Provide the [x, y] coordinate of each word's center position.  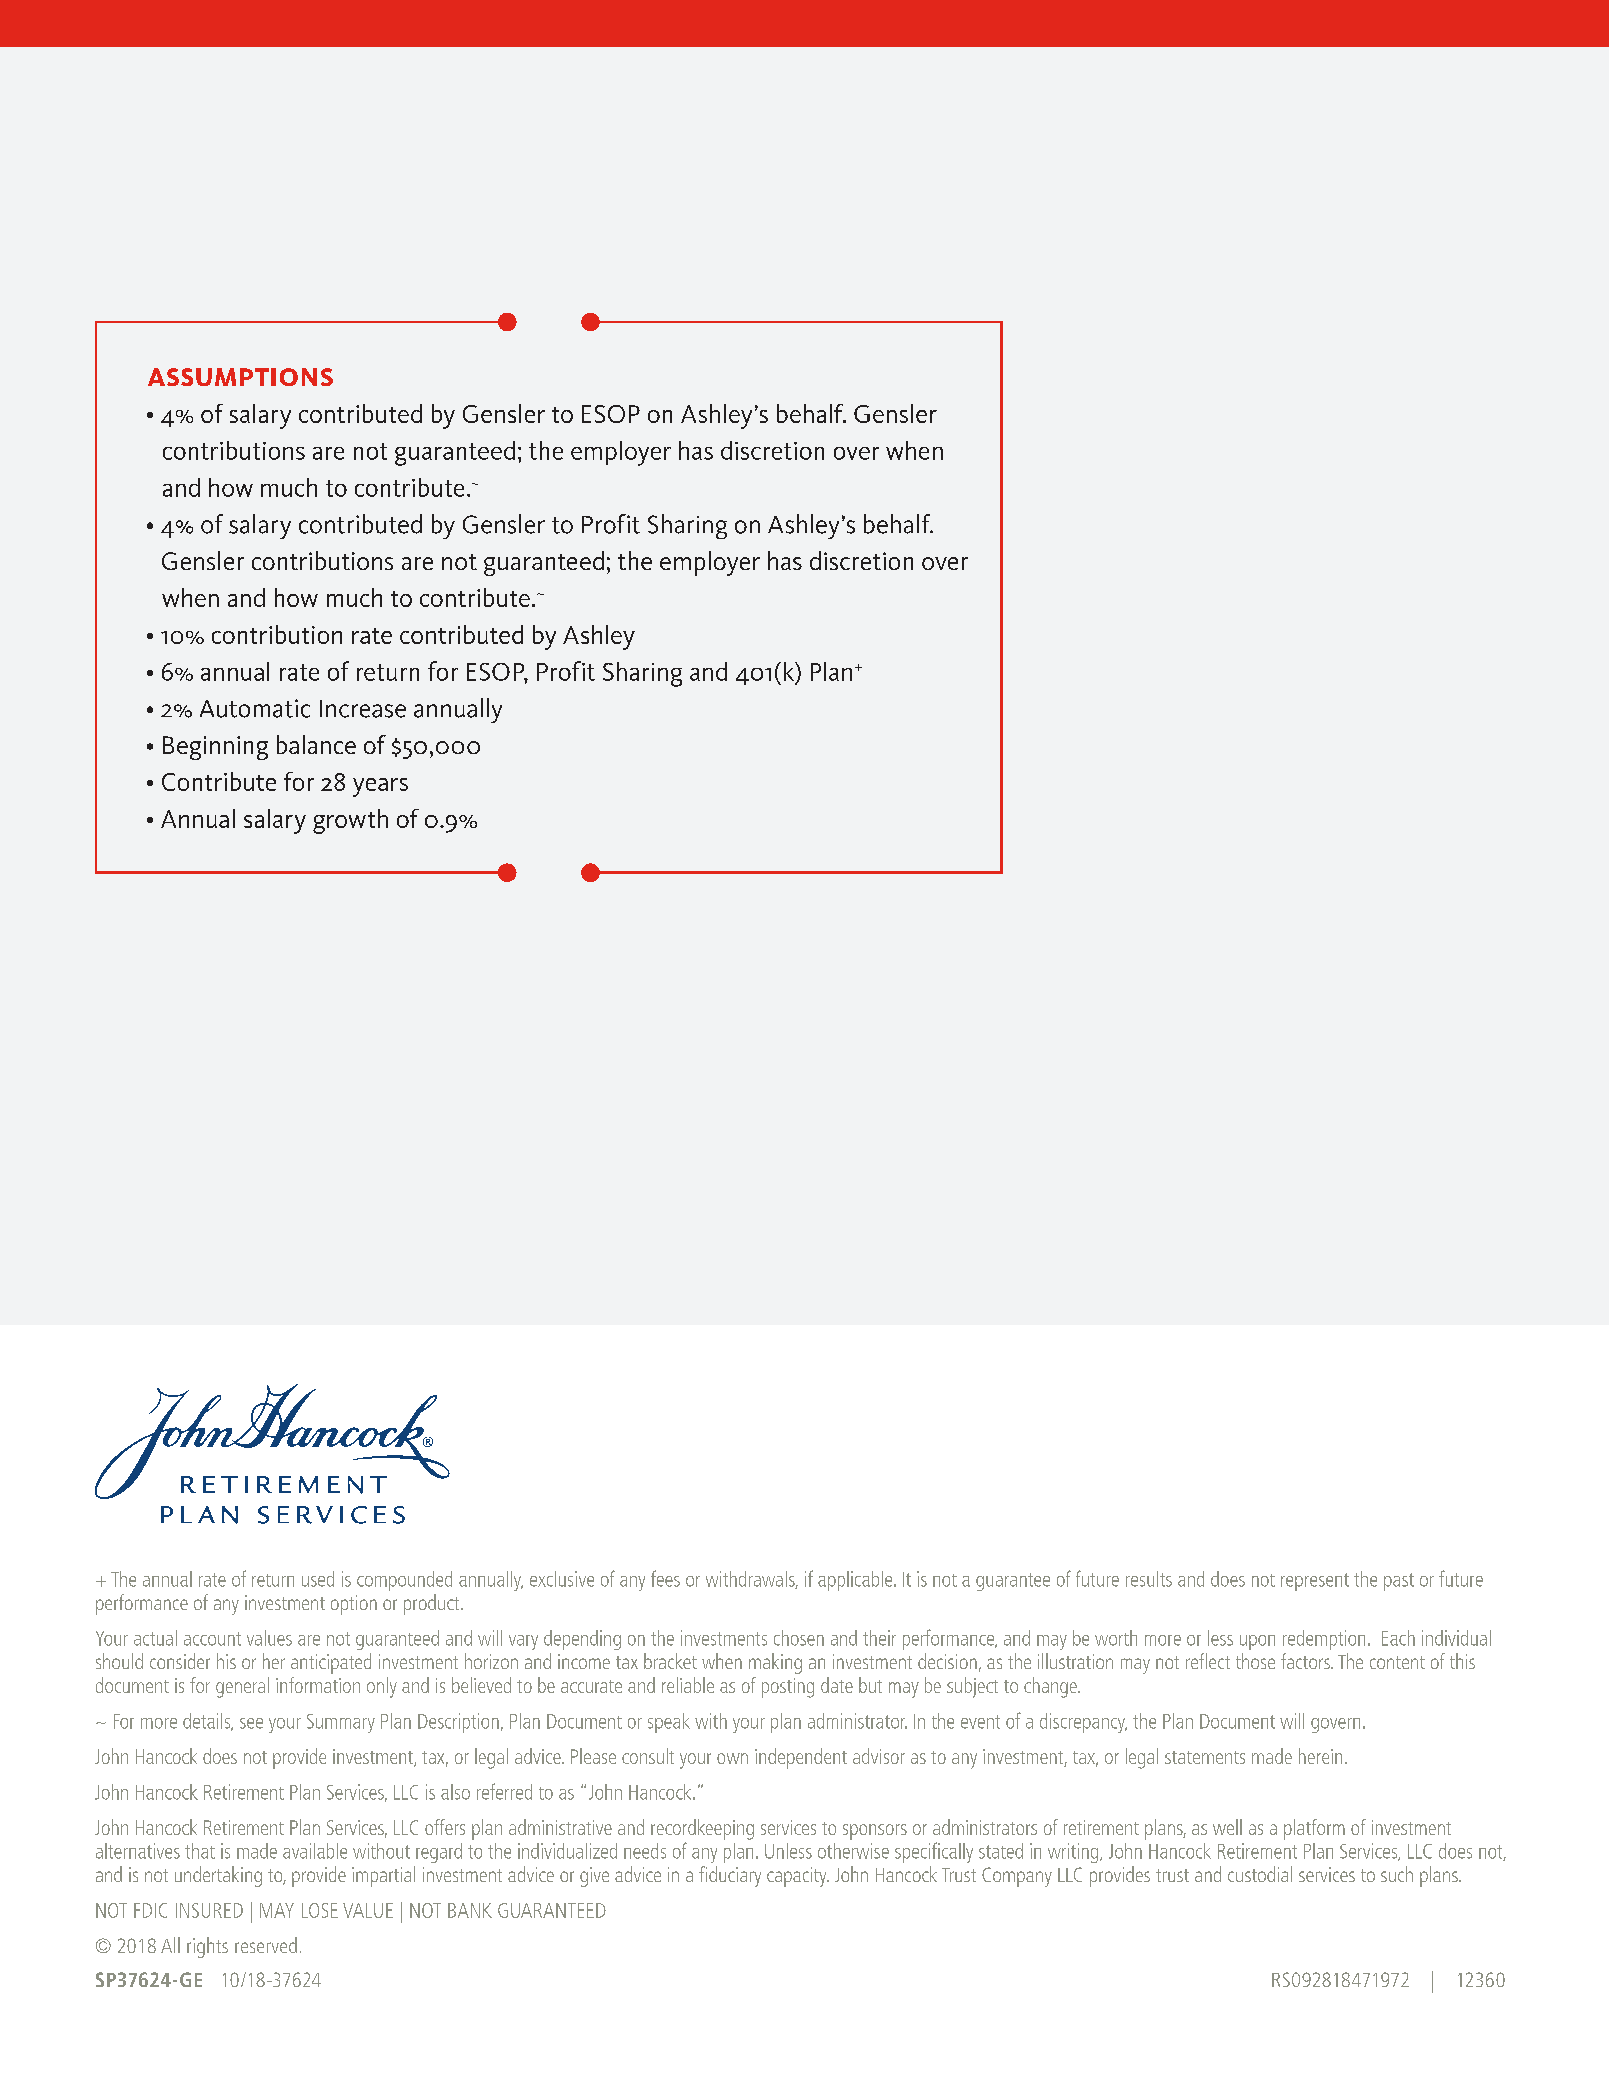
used [318, 1579]
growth [350, 821]
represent [1315, 1582]
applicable [856, 1581]
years [380, 787]
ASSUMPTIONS [240, 377]
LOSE [320, 1910]
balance [316, 744]
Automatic [255, 708]
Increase [363, 709]
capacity [798, 1877]
